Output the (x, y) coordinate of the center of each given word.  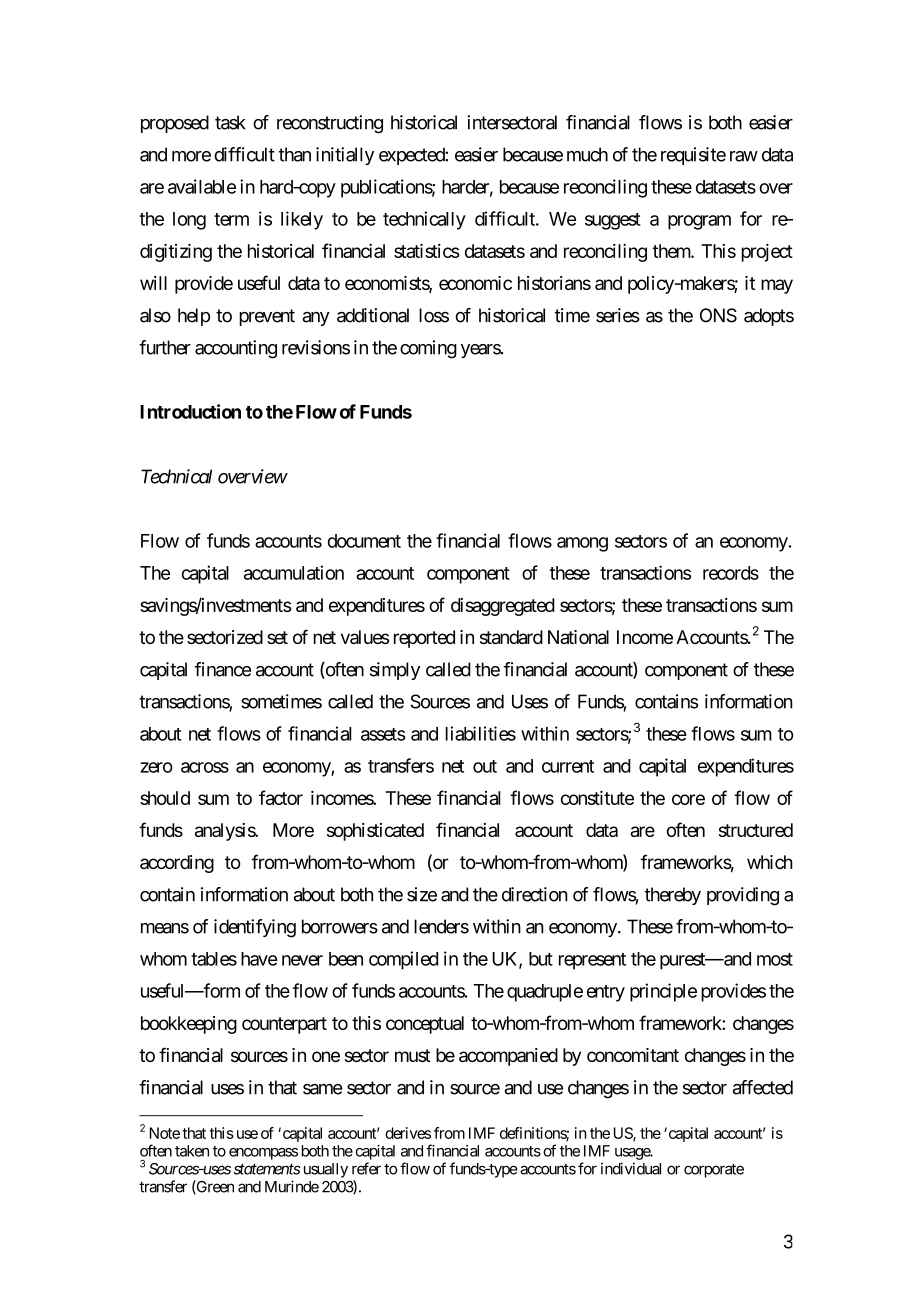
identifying (255, 928)
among (582, 544)
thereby (673, 896)
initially (345, 156)
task (230, 122)
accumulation (294, 572)
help (194, 317)
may (777, 286)
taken (192, 1151)
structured (755, 830)
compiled (403, 960)
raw (744, 156)
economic (475, 283)
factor (281, 797)
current (568, 766)
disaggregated (503, 607)
